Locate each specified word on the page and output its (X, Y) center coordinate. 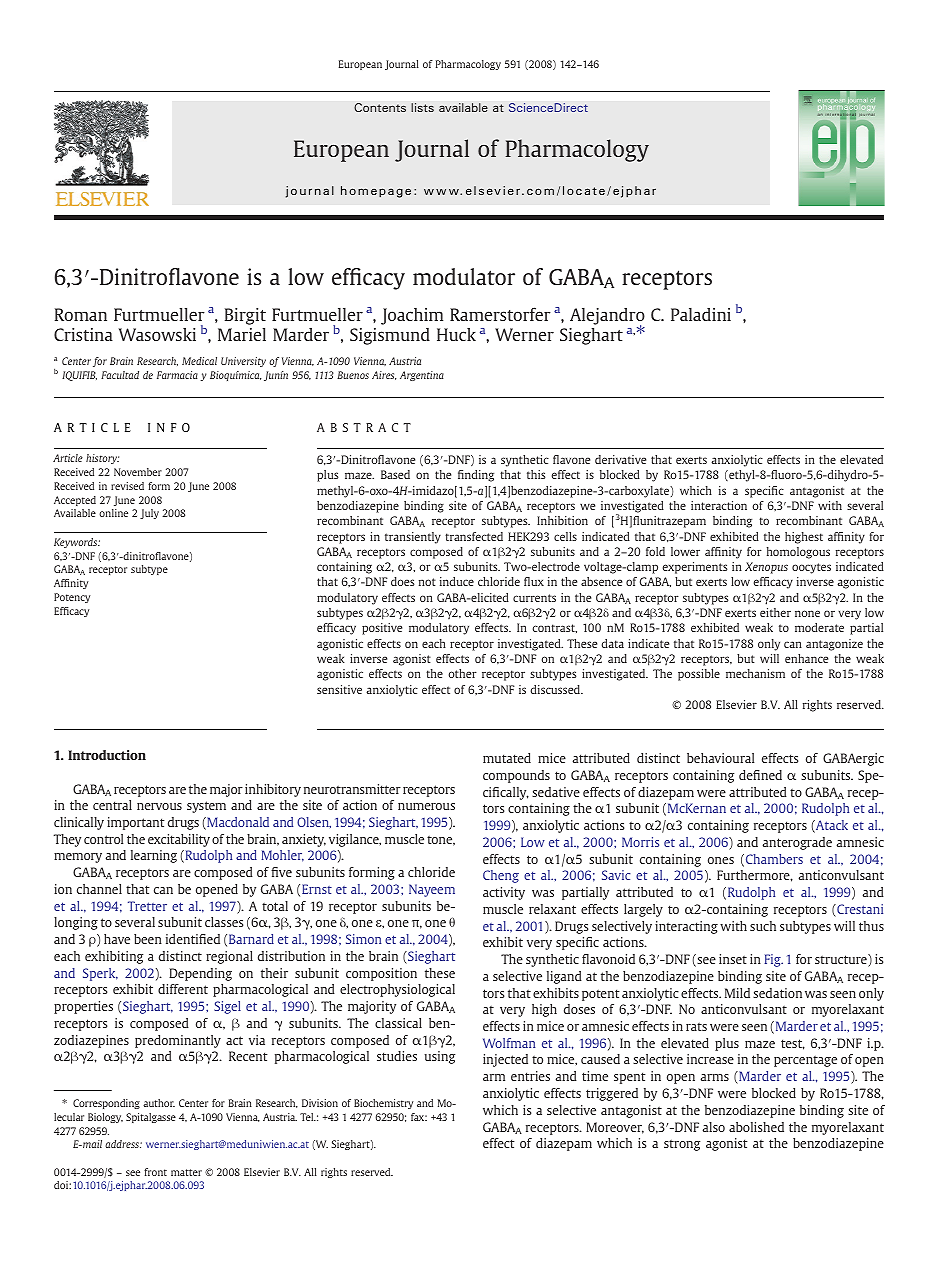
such (763, 926)
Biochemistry (383, 1104)
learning (154, 856)
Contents (380, 107)
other (463, 673)
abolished (756, 1127)
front (155, 1172)
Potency (72, 598)
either (775, 612)
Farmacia (177, 375)
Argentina (422, 376)
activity (504, 893)
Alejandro (607, 317)
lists (422, 107)
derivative (620, 459)
